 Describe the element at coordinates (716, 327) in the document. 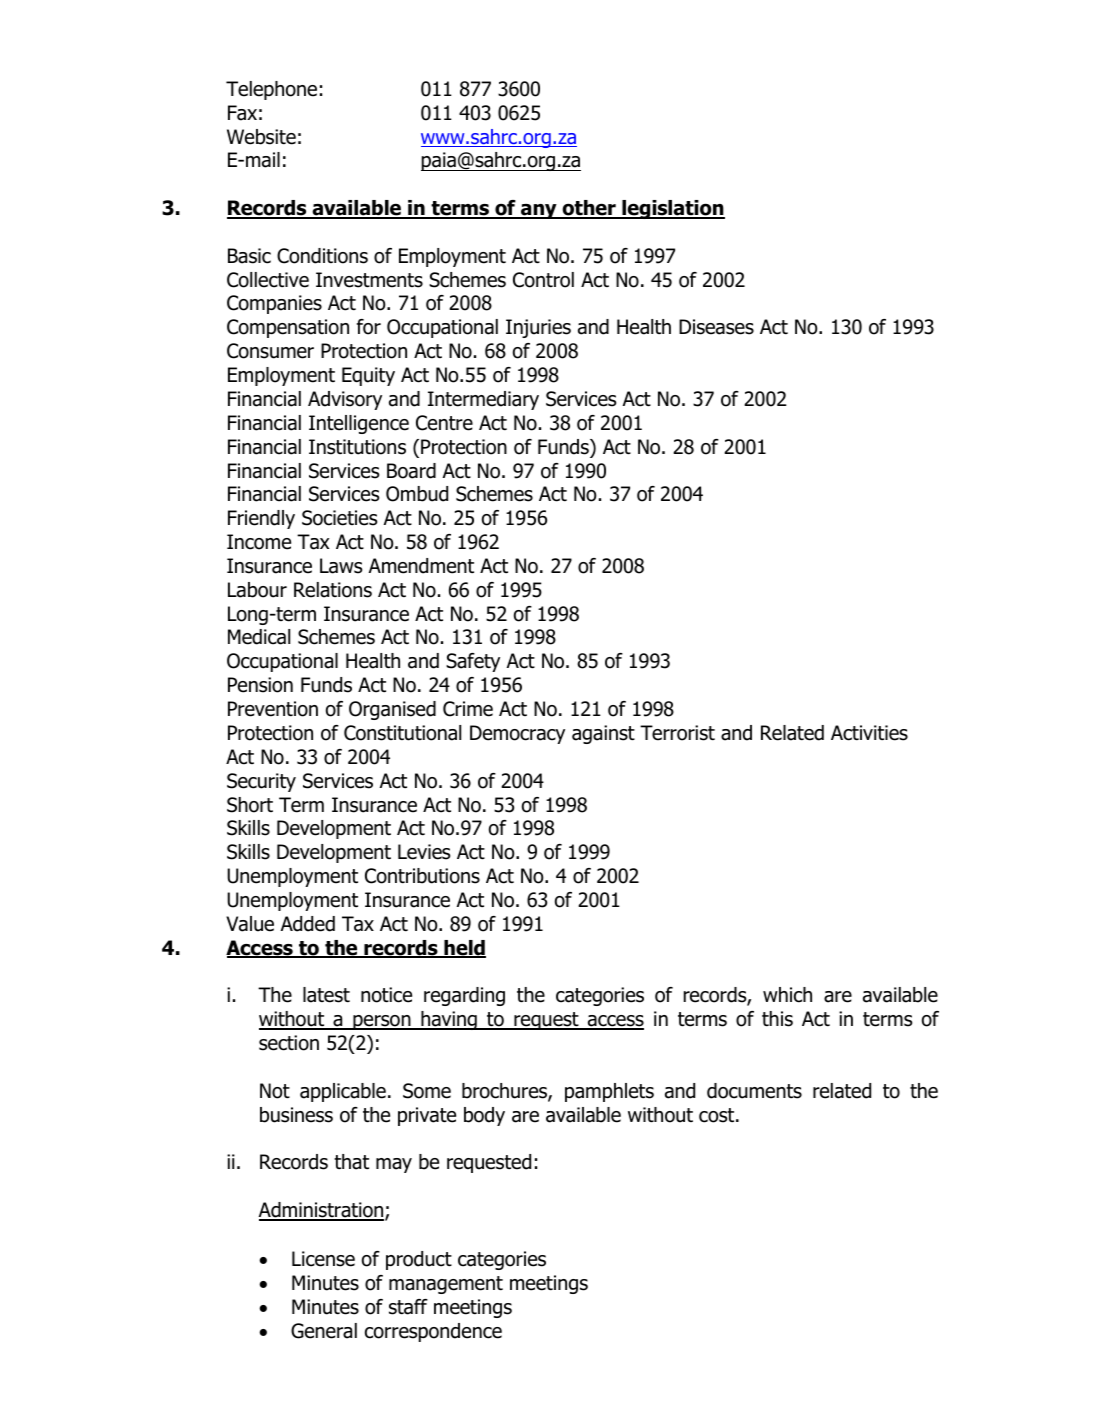

I see `Diseases` at that location.
